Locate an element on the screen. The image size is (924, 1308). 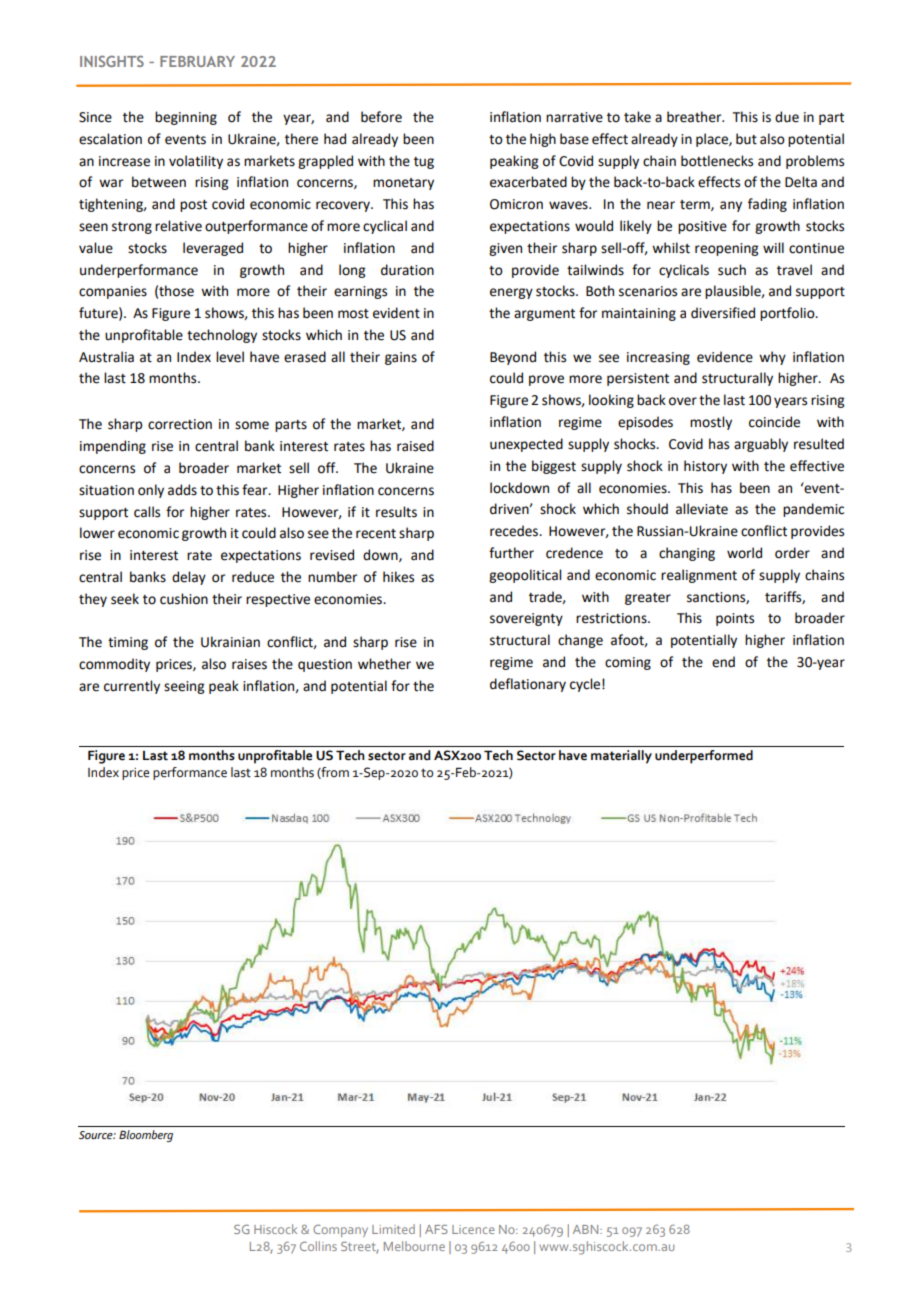
beginning is located at coordinates (186, 118).
